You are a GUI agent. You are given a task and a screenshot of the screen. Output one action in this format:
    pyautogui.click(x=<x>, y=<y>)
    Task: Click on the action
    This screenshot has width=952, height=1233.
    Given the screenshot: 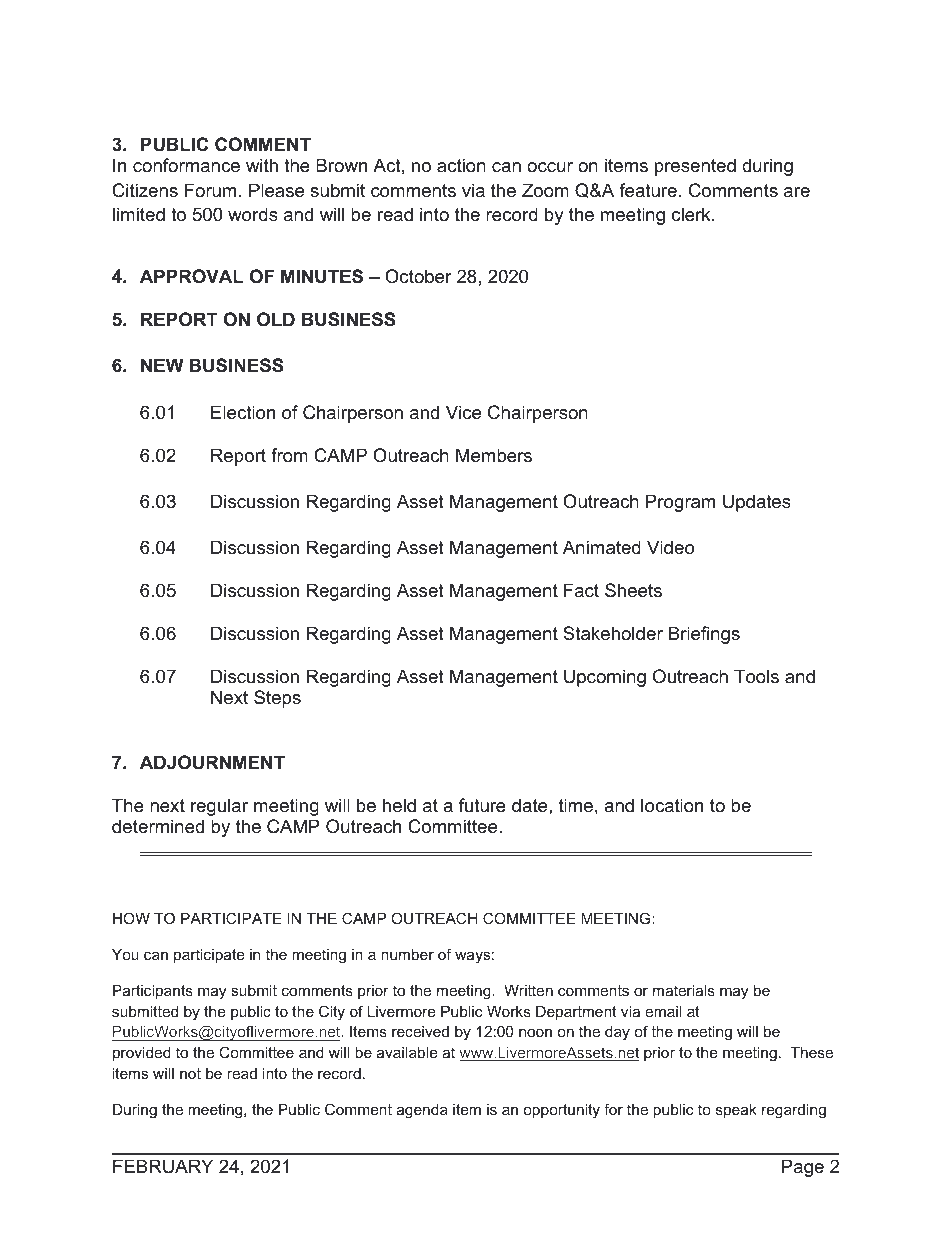 What is the action you would take?
    pyautogui.click(x=461, y=165)
